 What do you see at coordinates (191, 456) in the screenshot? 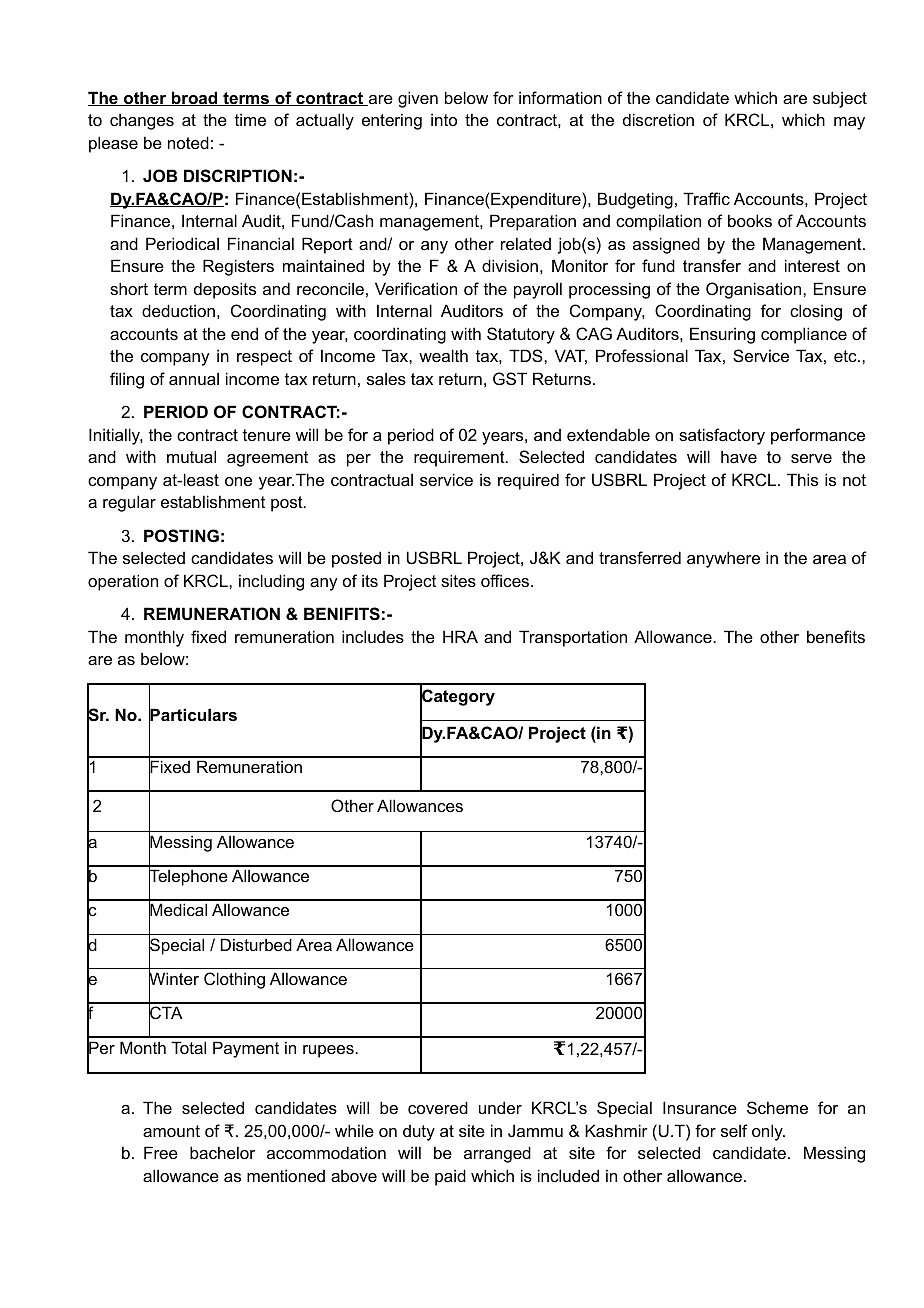
I see `mutual` at bounding box center [191, 456].
